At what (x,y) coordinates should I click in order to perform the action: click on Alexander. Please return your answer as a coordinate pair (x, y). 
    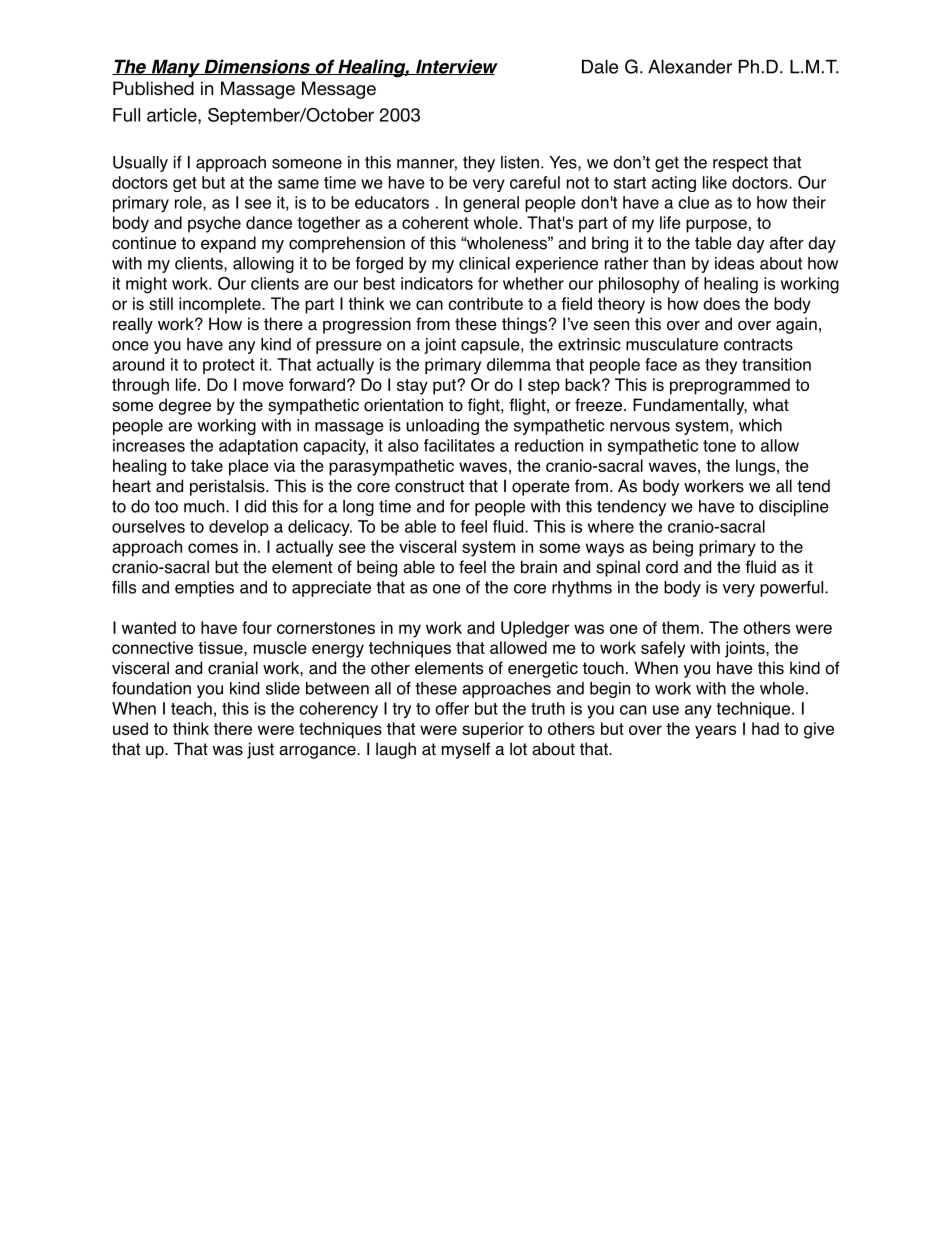
    Looking at the image, I should click on (690, 66).
